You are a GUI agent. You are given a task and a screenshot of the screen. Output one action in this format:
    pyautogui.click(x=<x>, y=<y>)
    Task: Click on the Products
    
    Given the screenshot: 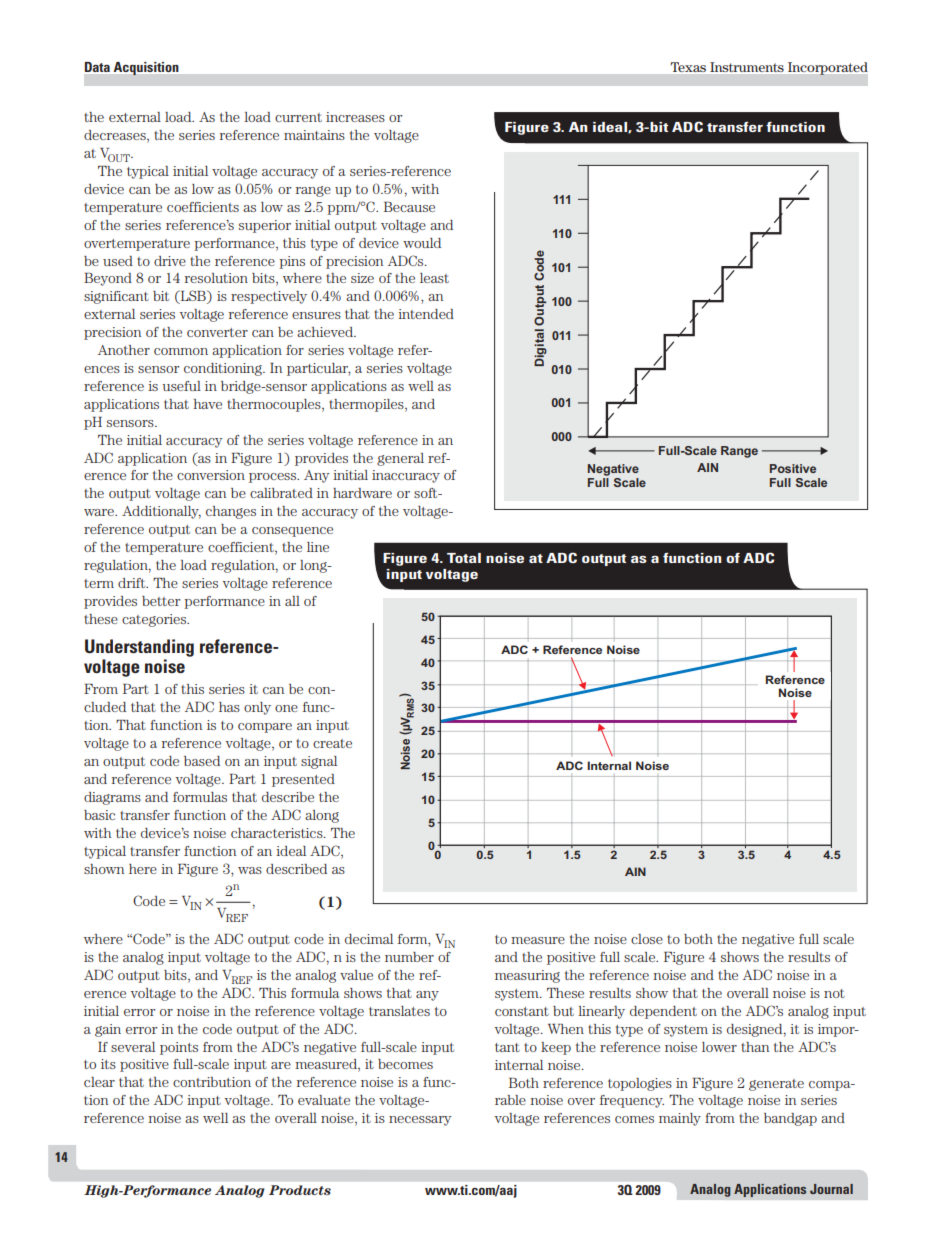 What is the action you would take?
    pyautogui.click(x=300, y=1190)
